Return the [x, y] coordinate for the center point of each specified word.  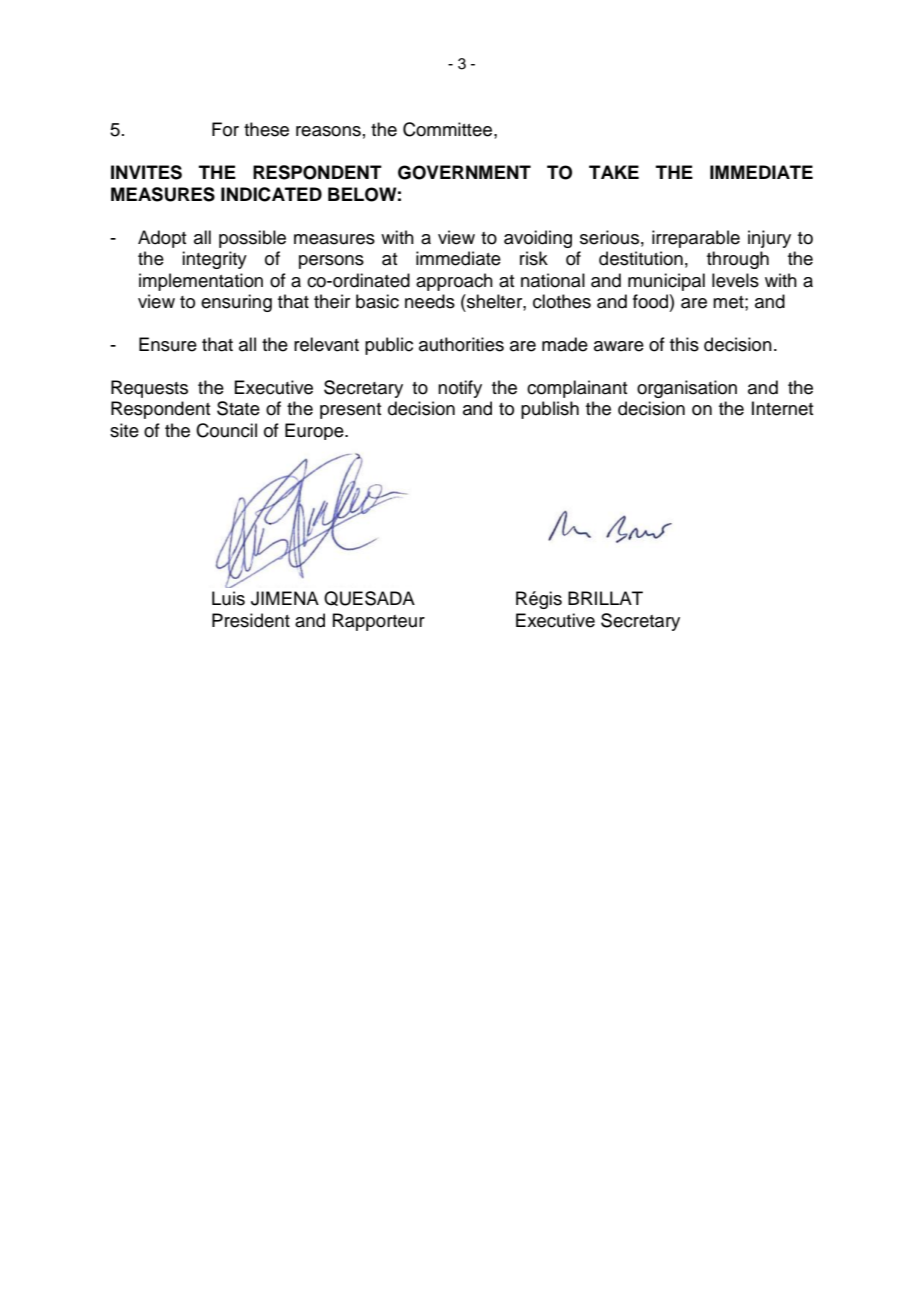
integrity [214, 260]
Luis [228, 598]
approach [454, 282]
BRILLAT [605, 598]
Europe [315, 431]
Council [226, 430]
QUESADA [369, 598]
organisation [687, 389]
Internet [782, 408]
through [738, 260]
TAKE [614, 172]
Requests [149, 389]
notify [460, 389]
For [225, 129]
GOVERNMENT [464, 172]
